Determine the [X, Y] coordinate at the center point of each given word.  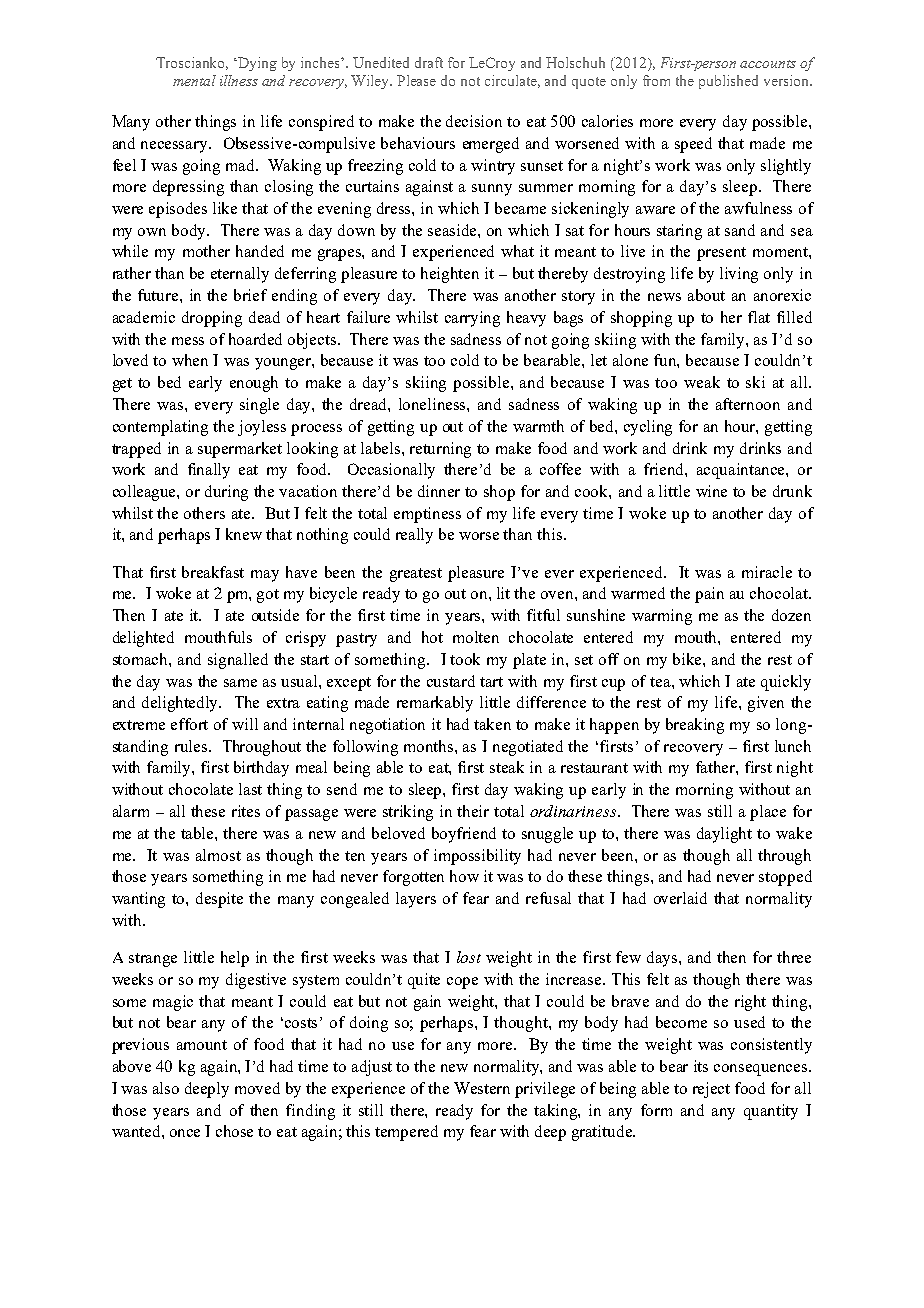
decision [474, 121]
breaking [695, 726]
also [166, 1088]
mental [194, 80]
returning [440, 450]
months [430, 746]
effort [189, 724]
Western [482, 1088]
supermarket [240, 450]
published [728, 82]
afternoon [748, 404]
